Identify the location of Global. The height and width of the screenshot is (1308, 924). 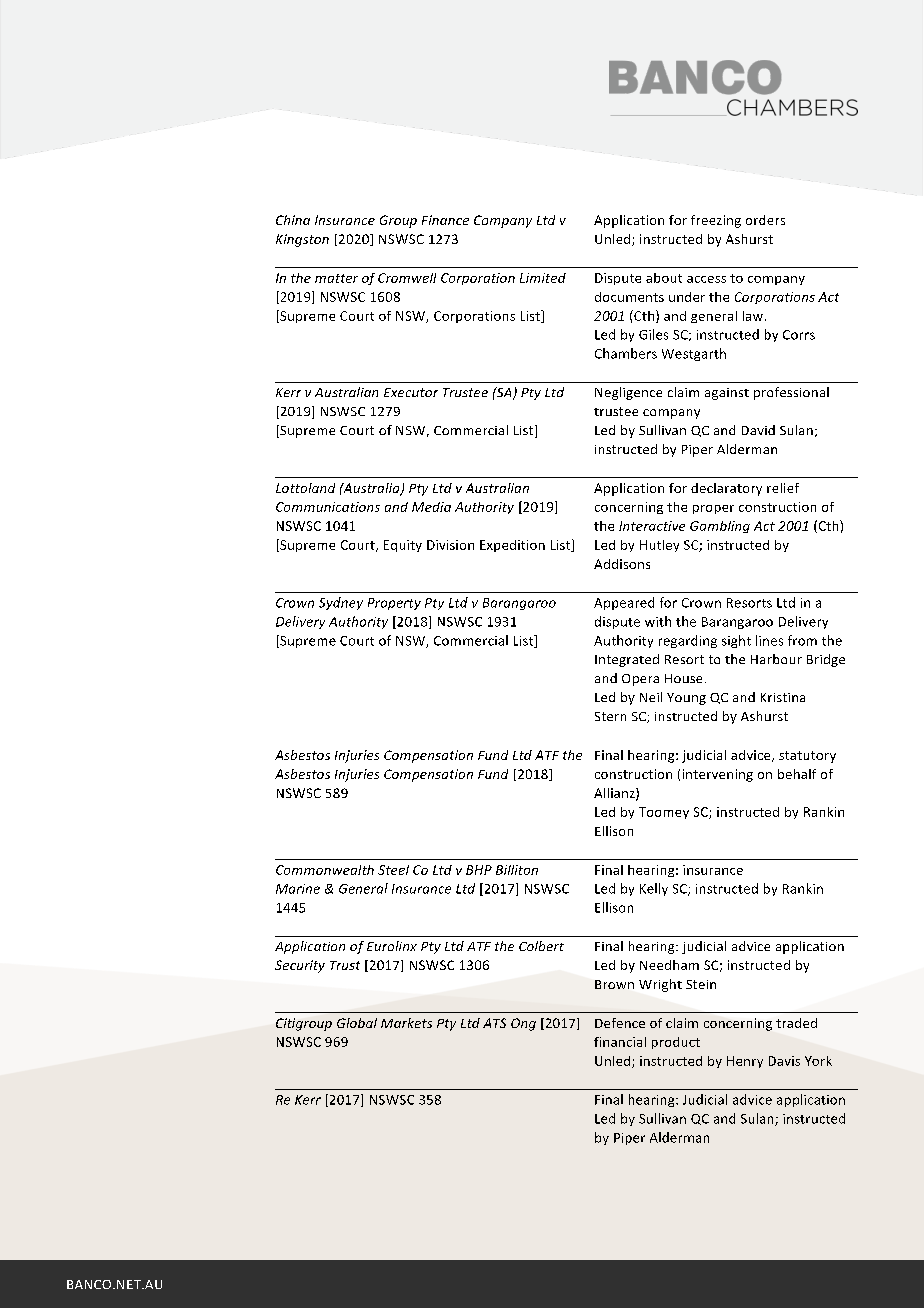
(357, 1023).
